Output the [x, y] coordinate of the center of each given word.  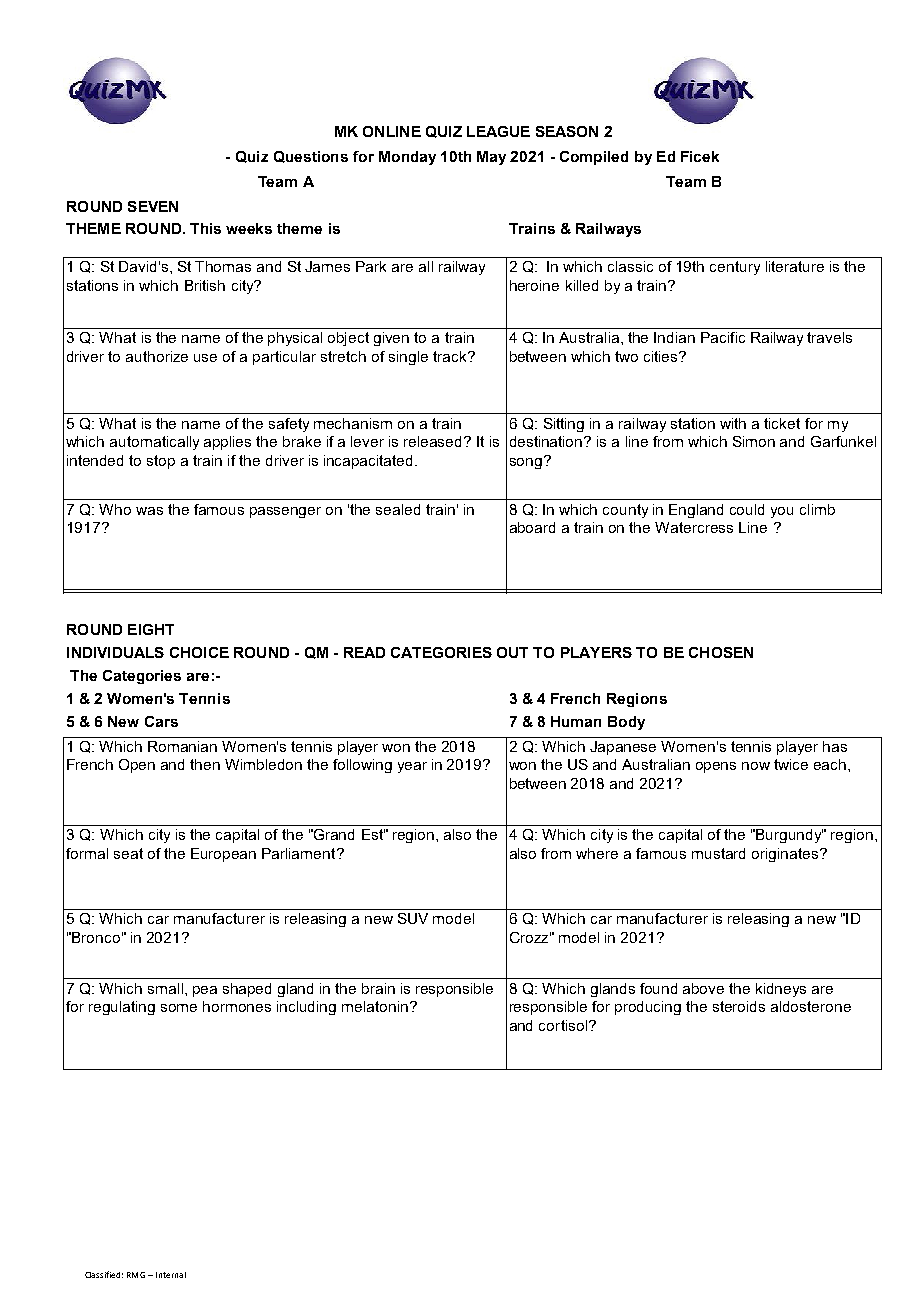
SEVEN [153, 206]
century [735, 268]
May [491, 158]
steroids [739, 1006]
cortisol [563, 1025]
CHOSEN [721, 652]
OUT [512, 652]
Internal [171, 1275]
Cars [161, 721]
